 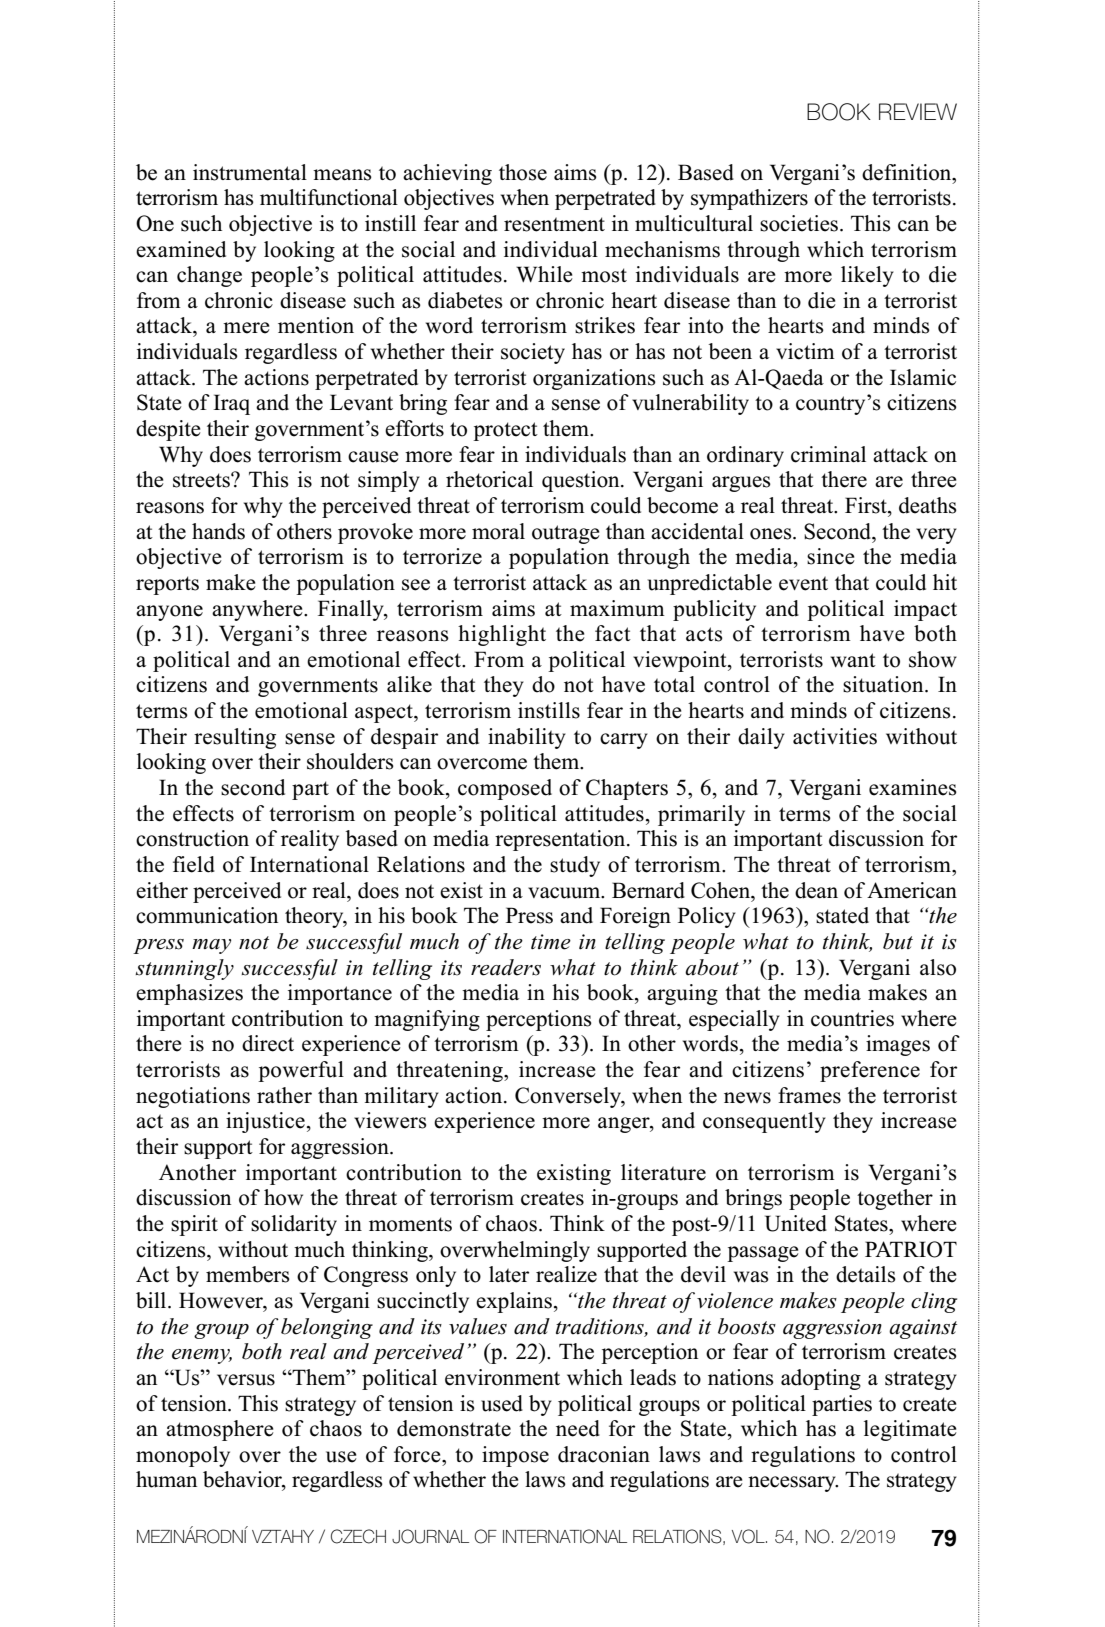 I want to click on those, so click(x=523, y=172).
